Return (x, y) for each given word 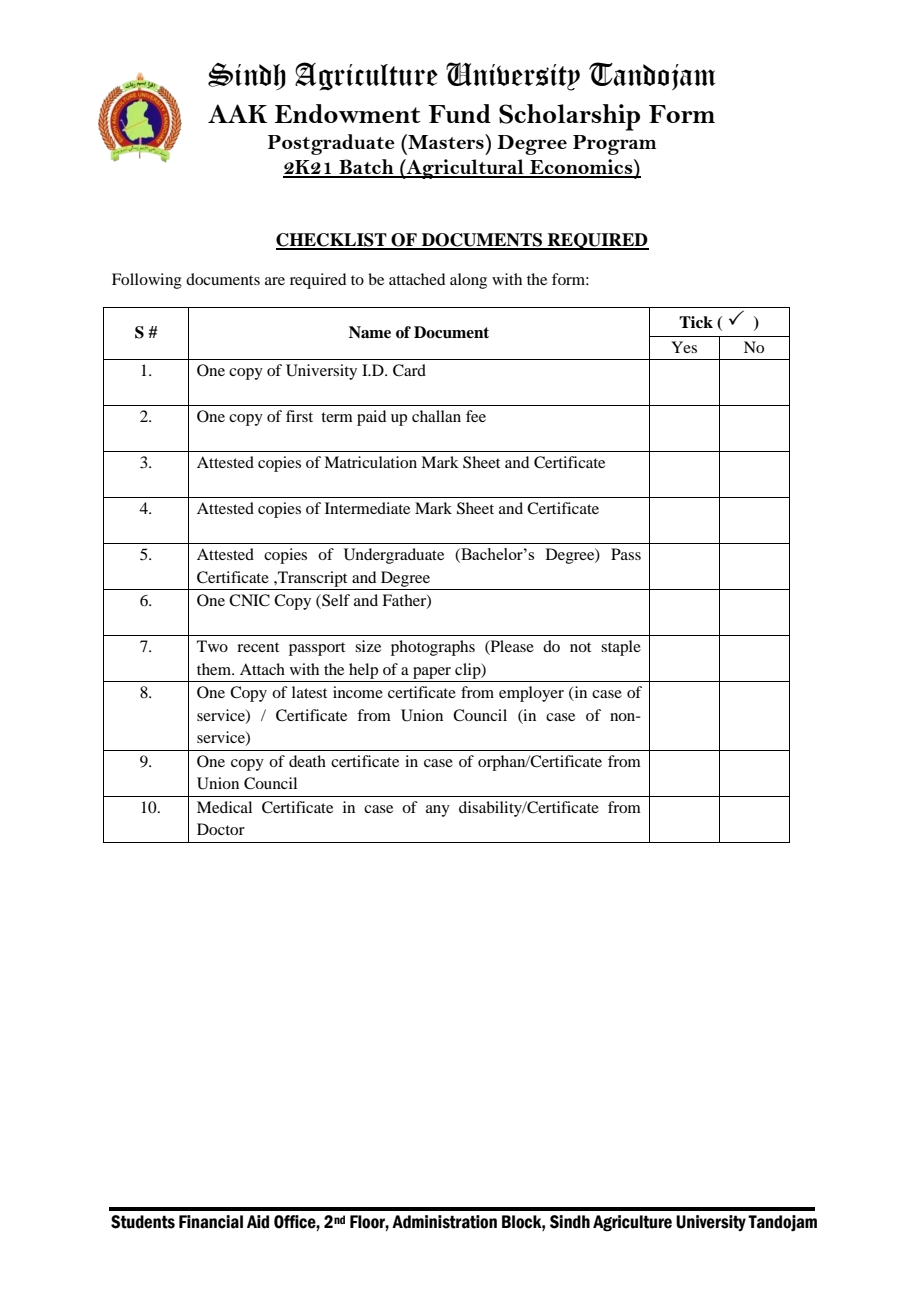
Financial (211, 1222)
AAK (237, 113)
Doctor (221, 829)
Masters (446, 141)
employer (531, 694)
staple (621, 648)
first (299, 416)
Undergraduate (394, 556)
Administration (444, 1222)
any (438, 811)
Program (614, 145)
